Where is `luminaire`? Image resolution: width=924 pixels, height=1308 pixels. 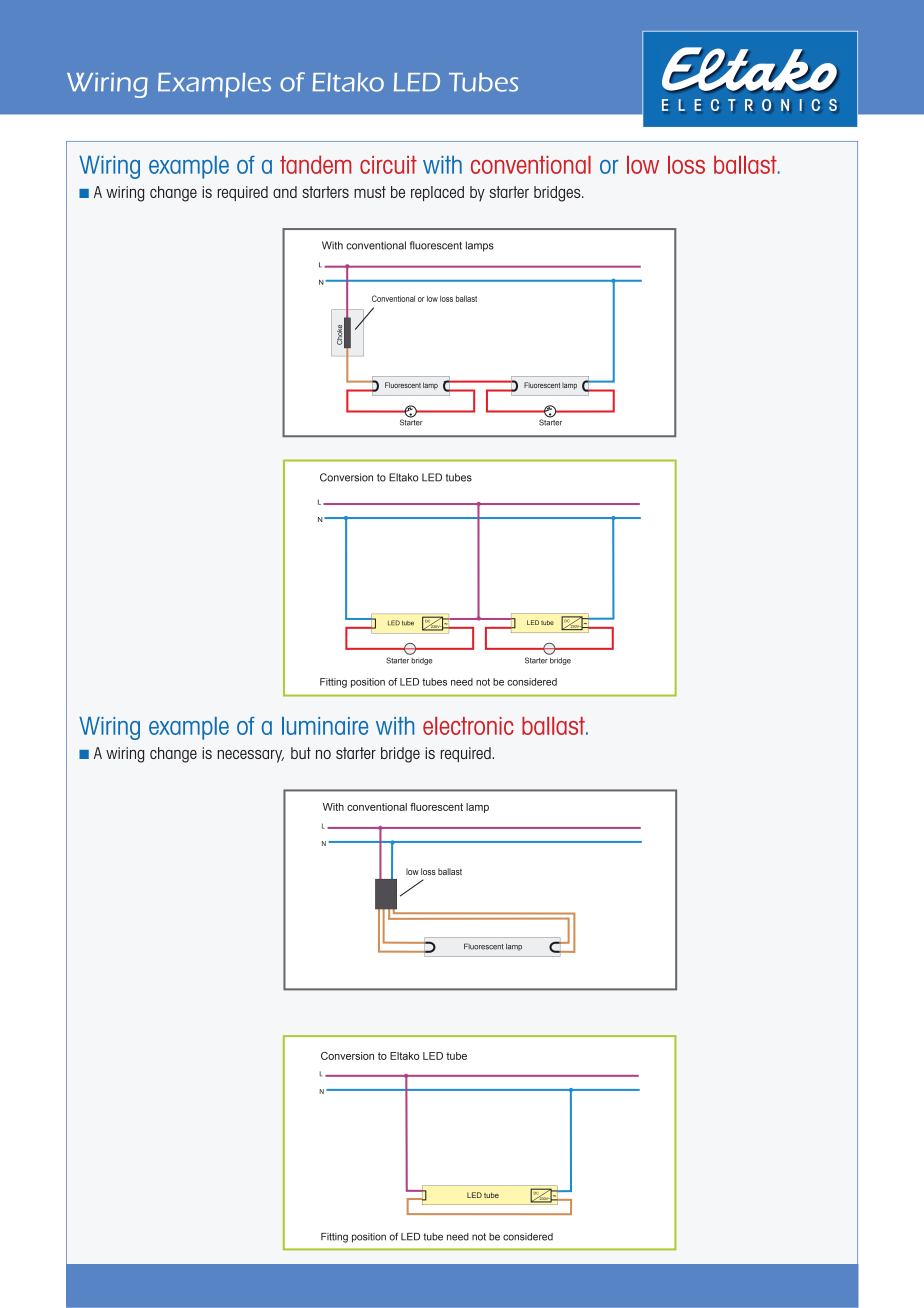
luminaire is located at coordinates (325, 726).
